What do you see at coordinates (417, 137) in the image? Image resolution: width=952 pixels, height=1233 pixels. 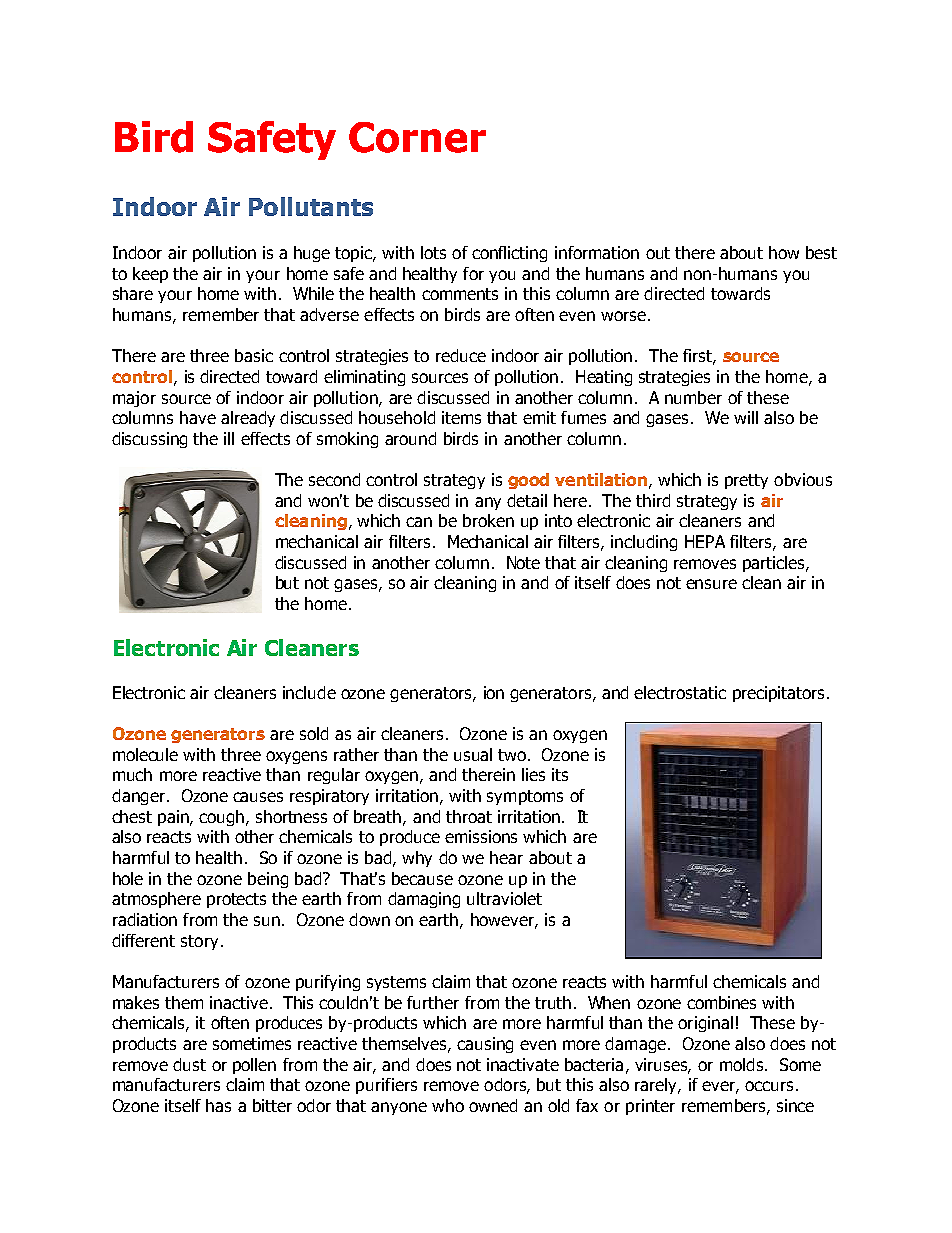 I see `Corner` at bounding box center [417, 137].
